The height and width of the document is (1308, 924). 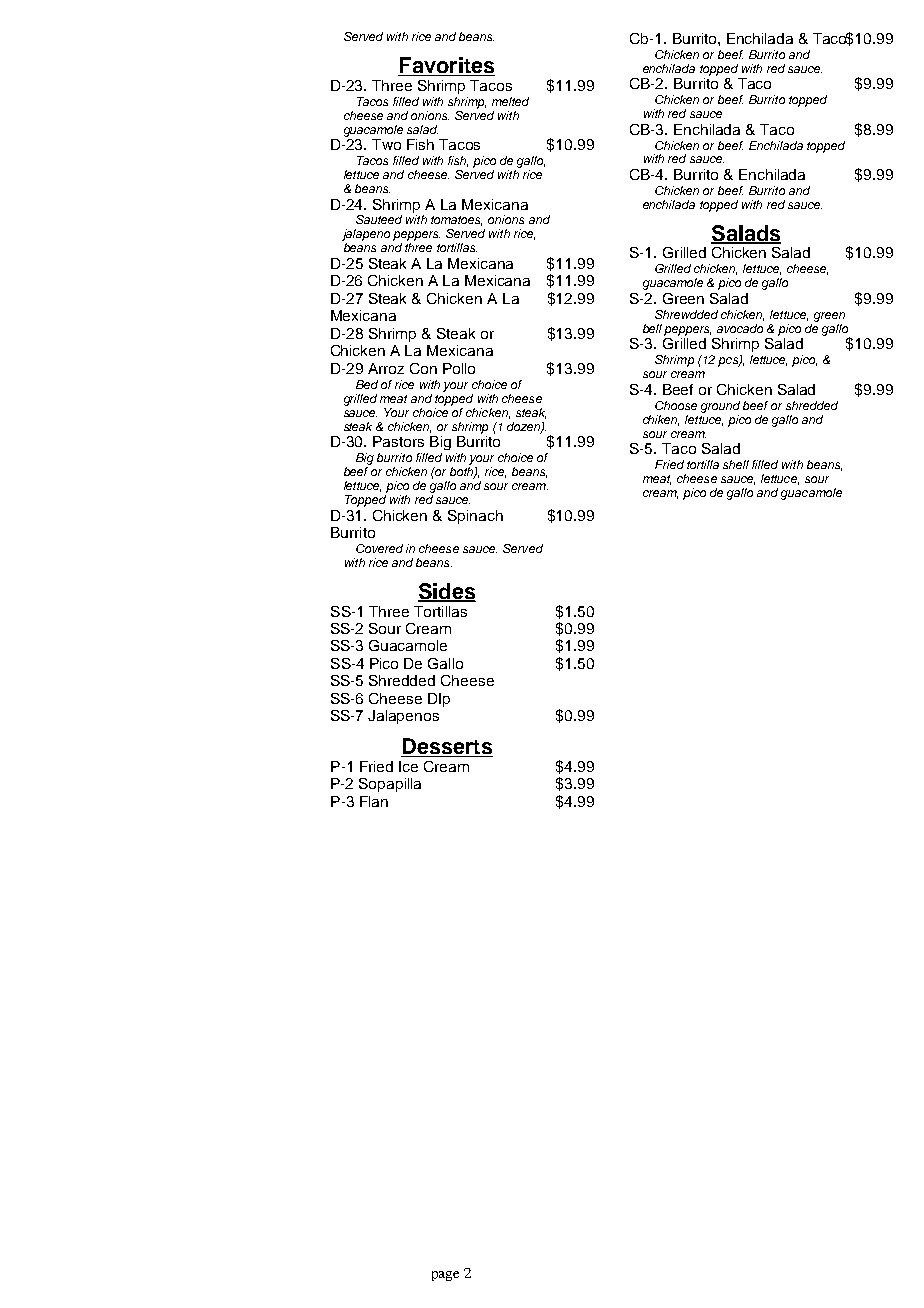 What do you see at coordinates (736, 464) in the document?
I see `shell` at bounding box center [736, 464].
